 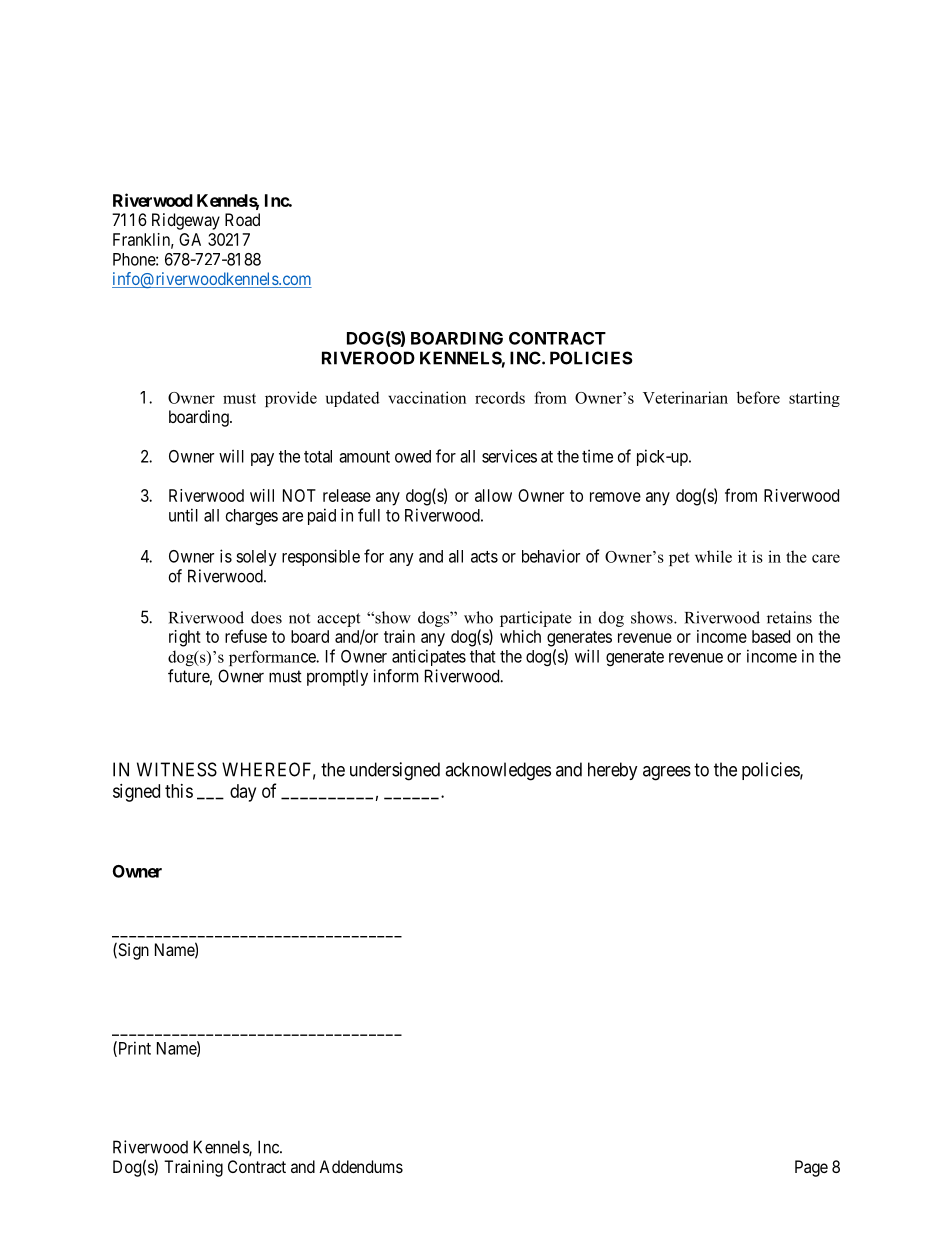 What do you see at coordinates (242, 219) in the image?
I see `Road` at bounding box center [242, 219].
